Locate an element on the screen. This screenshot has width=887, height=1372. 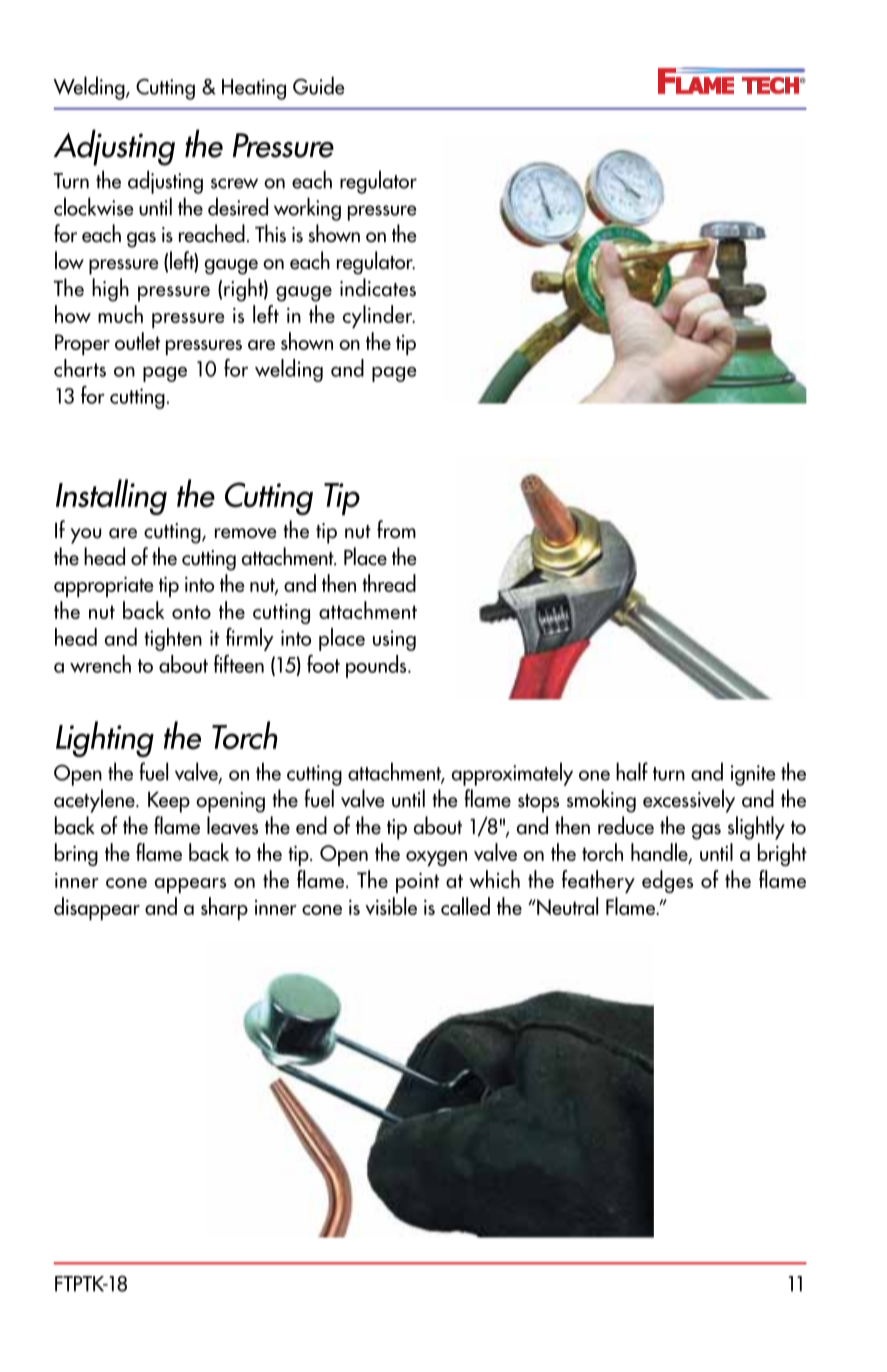
Heating is located at coordinates (254, 89).
